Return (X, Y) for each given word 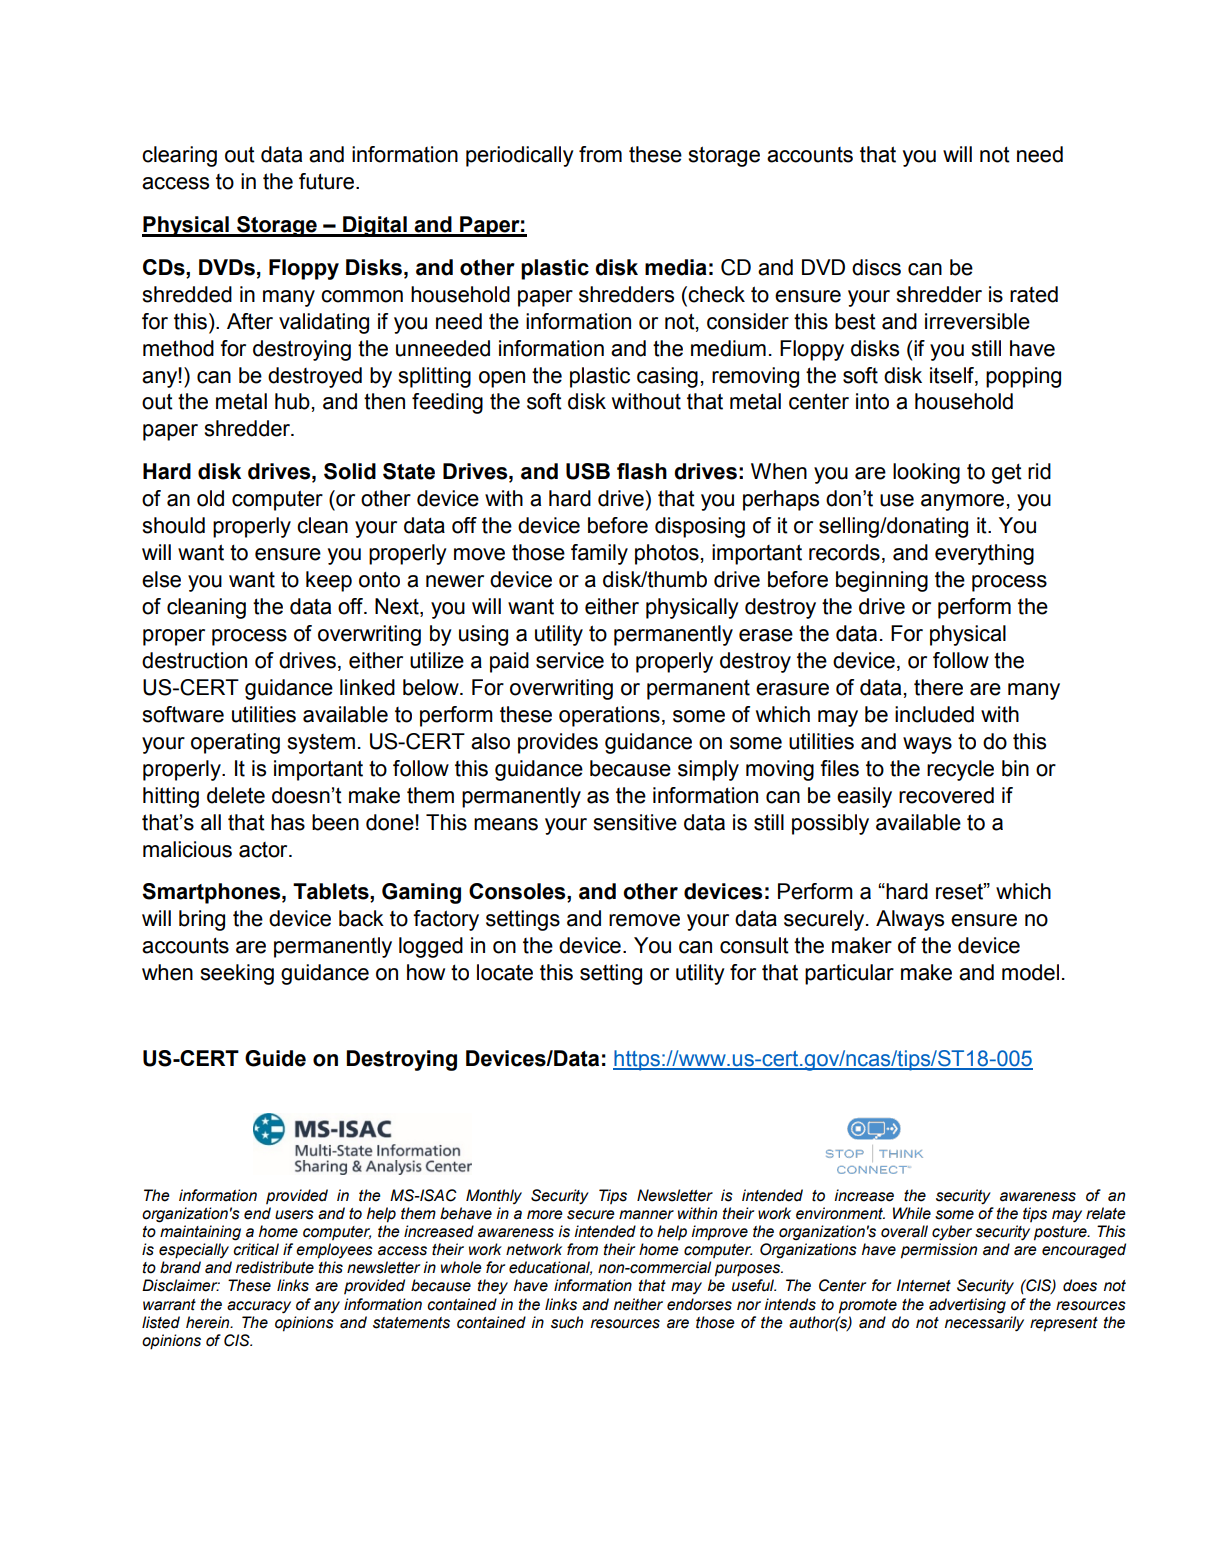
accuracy (259, 1307)
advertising (967, 1306)
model (1030, 972)
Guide (275, 1058)
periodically (520, 156)
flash (642, 471)
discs (876, 267)
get (1007, 473)
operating (235, 743)
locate (505, 972)
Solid (350, 471)
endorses (699, 1304)
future (328, 181)
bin (1015, 768)
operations (609, 716)
